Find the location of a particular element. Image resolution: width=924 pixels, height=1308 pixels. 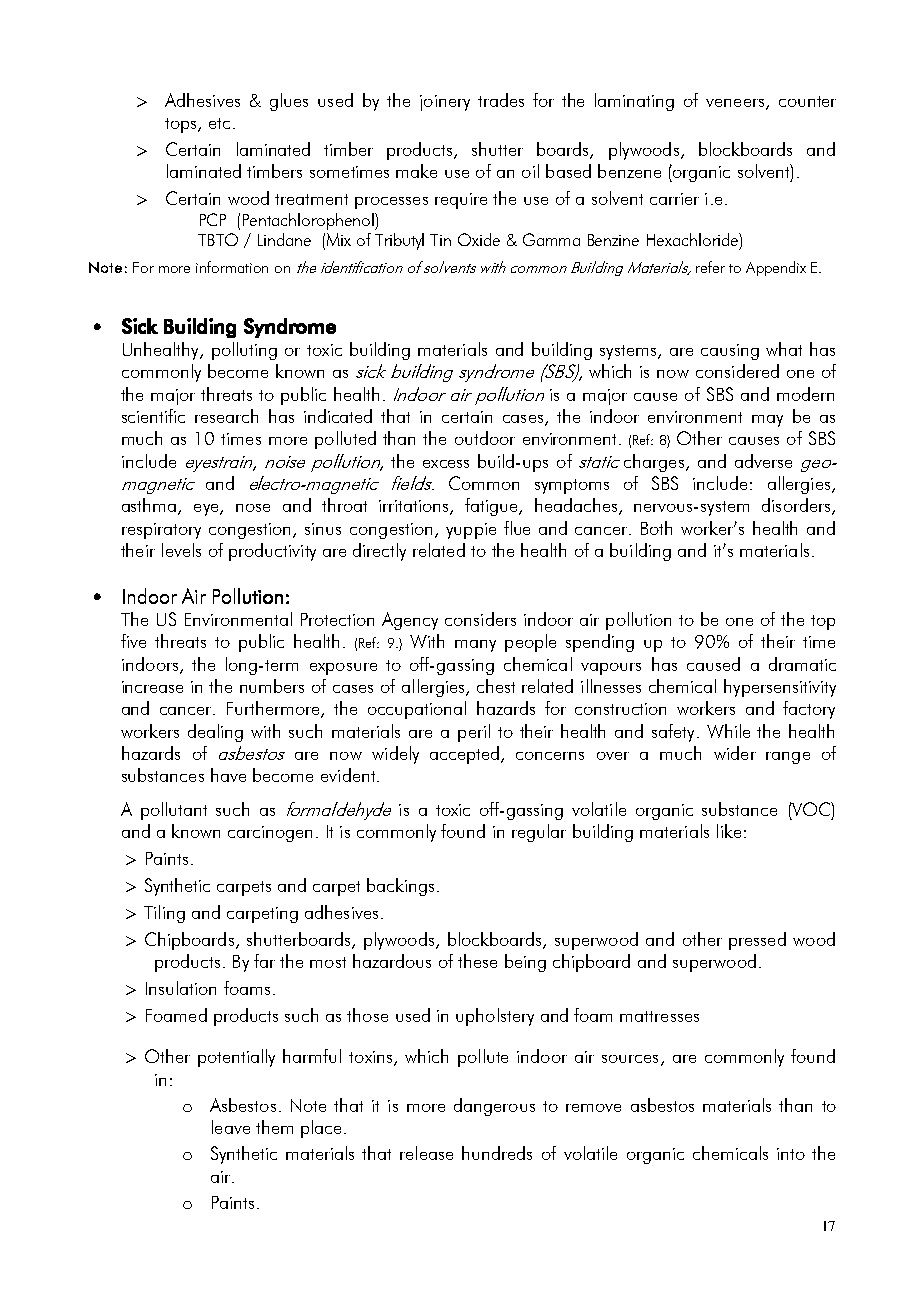

excess is located at coordinates (446, 464).
